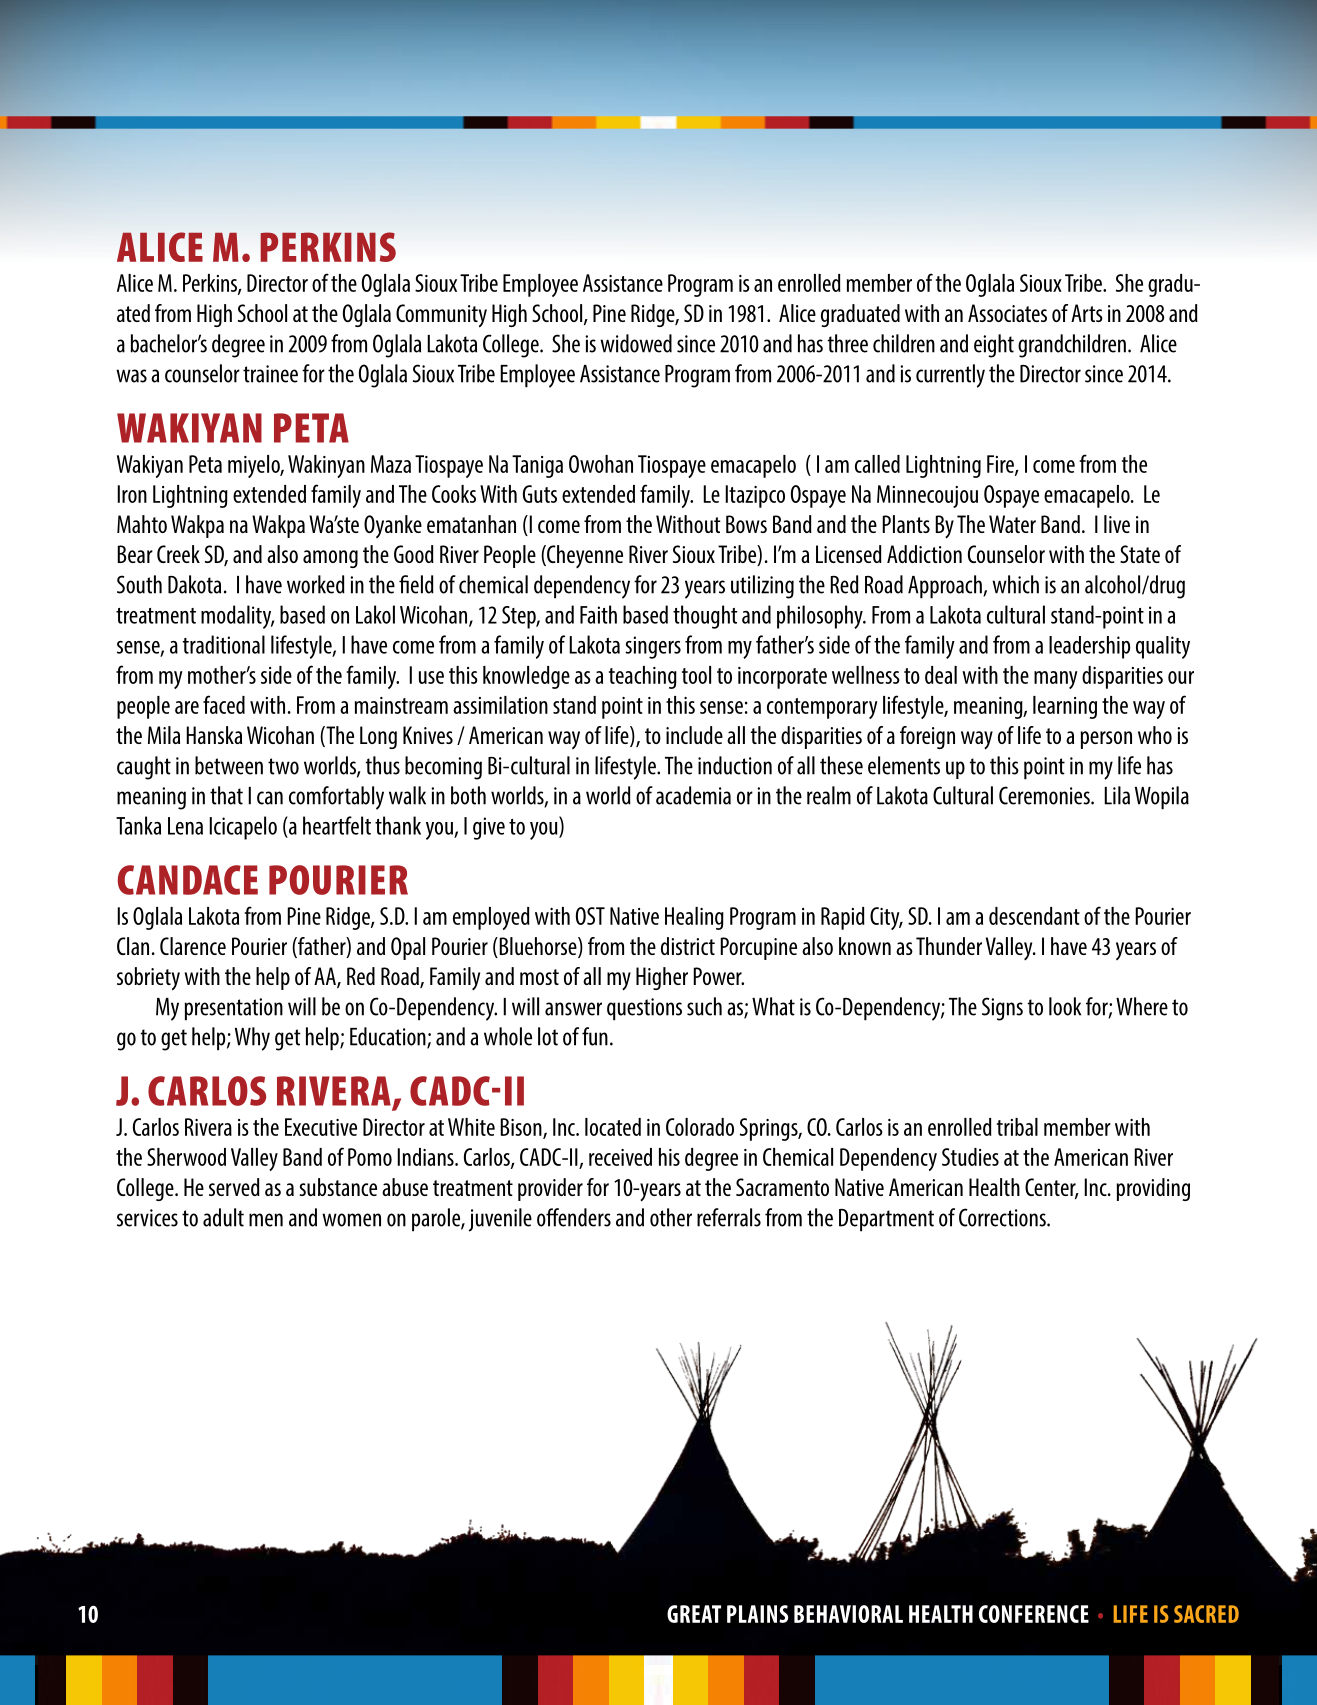 This screenshot has width=1317, height=1705. I want to click on adult, so click(223, 1217).
